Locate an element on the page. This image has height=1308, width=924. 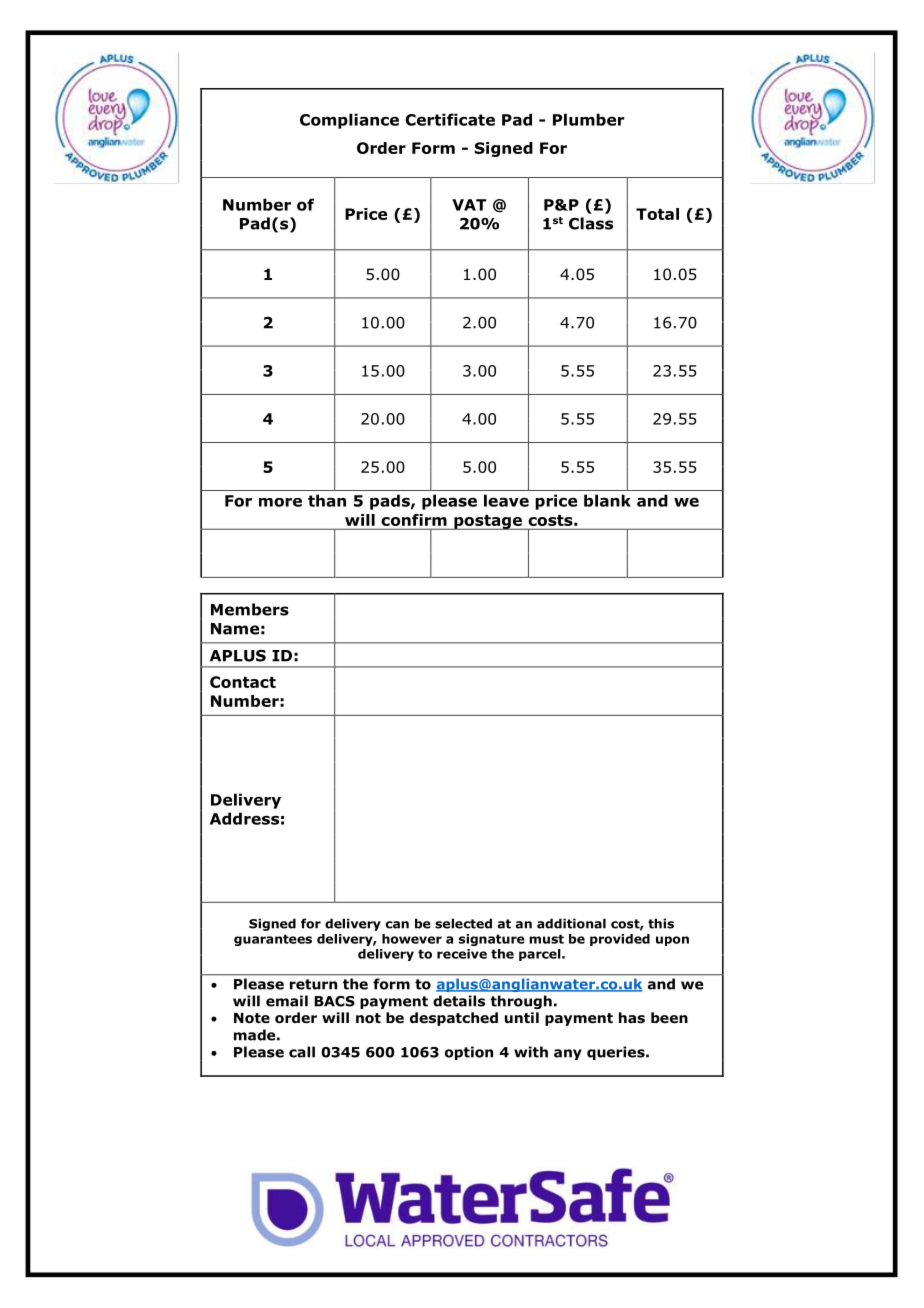
than is located at coordinates (327, 500).
